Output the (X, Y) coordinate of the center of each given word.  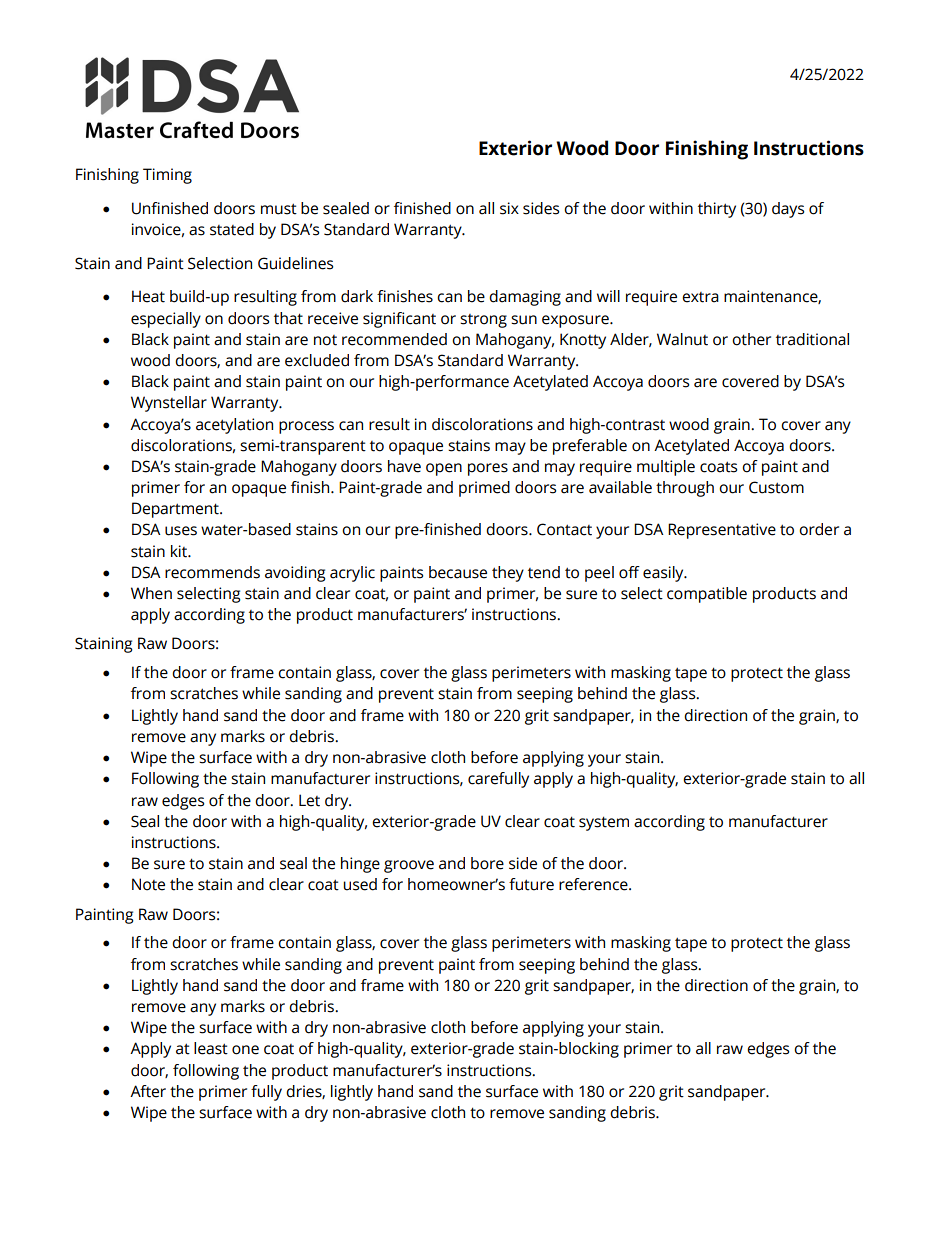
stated (232, 229)
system (604, 823)
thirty (717, 210)
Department (176, 510)
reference (594, 884)
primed (484, 489)
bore (487, 863)
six (509, 208)
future (531, 884)
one (245, 1050)
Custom (776, 487)
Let (309, 800)
